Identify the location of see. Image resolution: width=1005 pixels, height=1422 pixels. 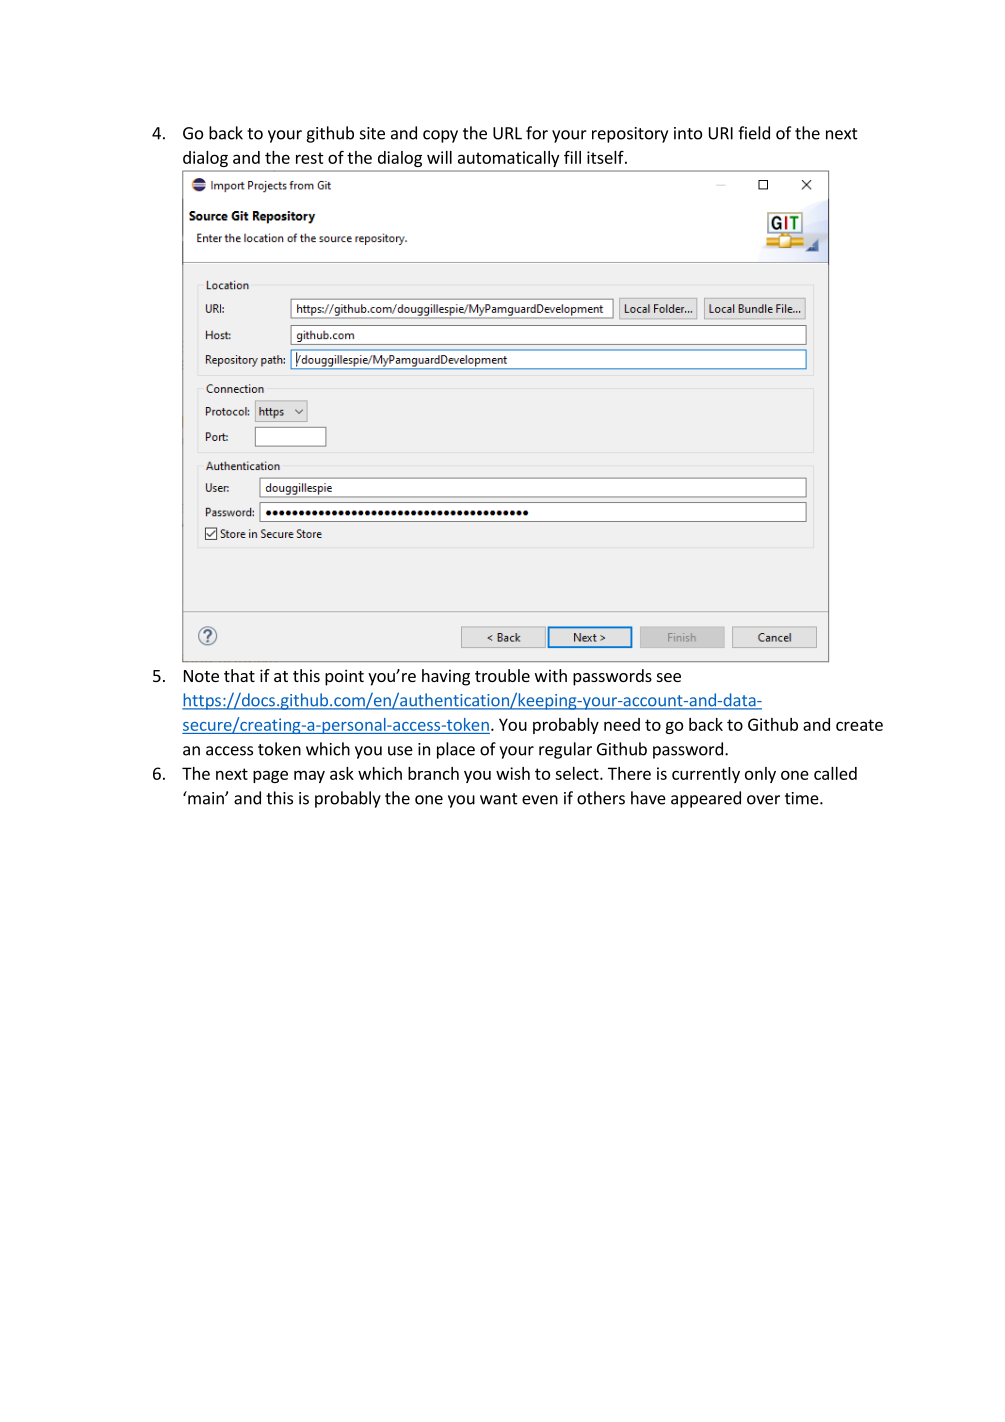
(669, 677).
